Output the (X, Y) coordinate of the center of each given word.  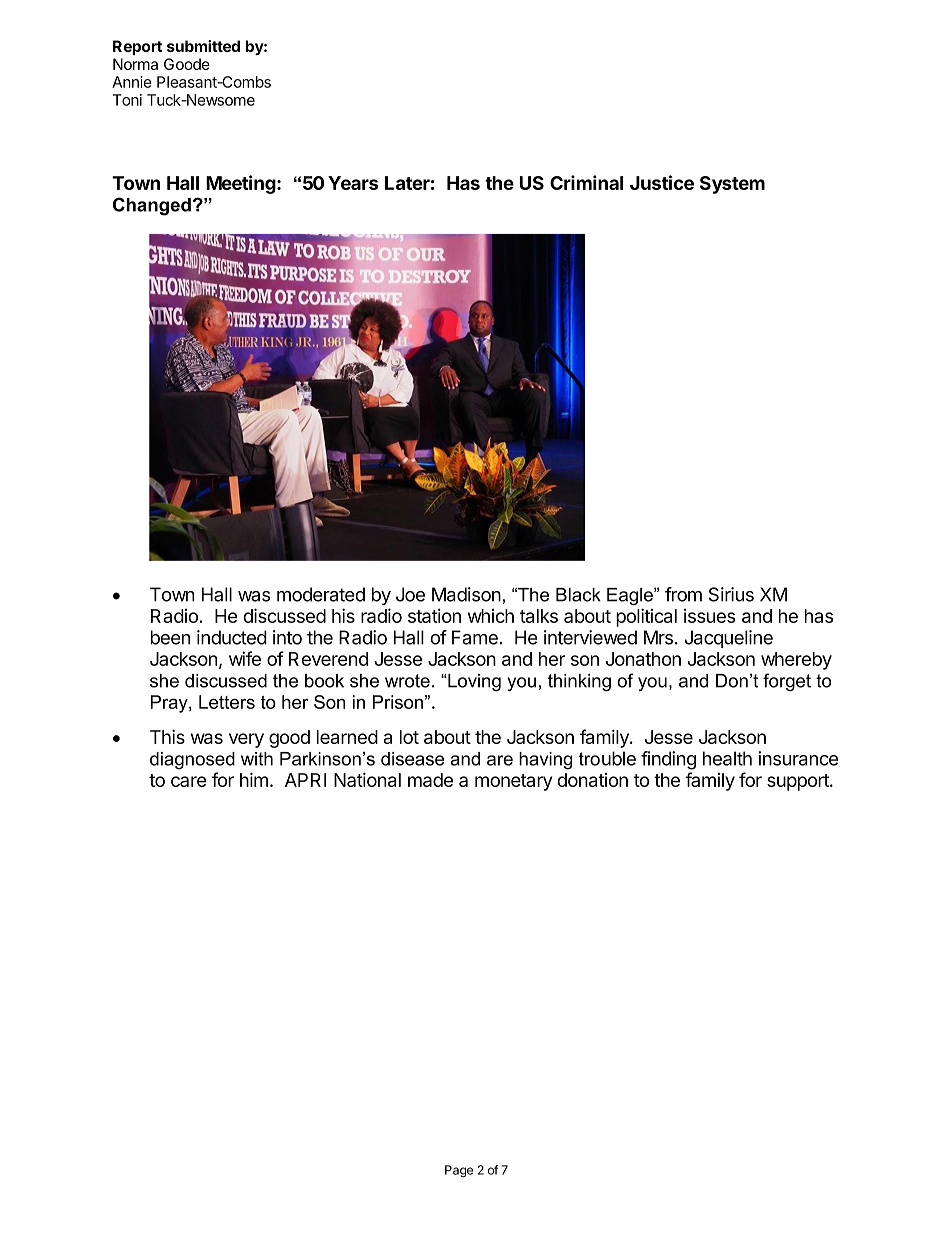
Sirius (731, 594)
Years (353, 183)
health (727, 758)
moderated (321, 594)
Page (459, 1171)
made (430, 780)
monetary (513, 782)
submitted (203, 46)
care (189, 781)
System (732, 185)
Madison (466, 594)
